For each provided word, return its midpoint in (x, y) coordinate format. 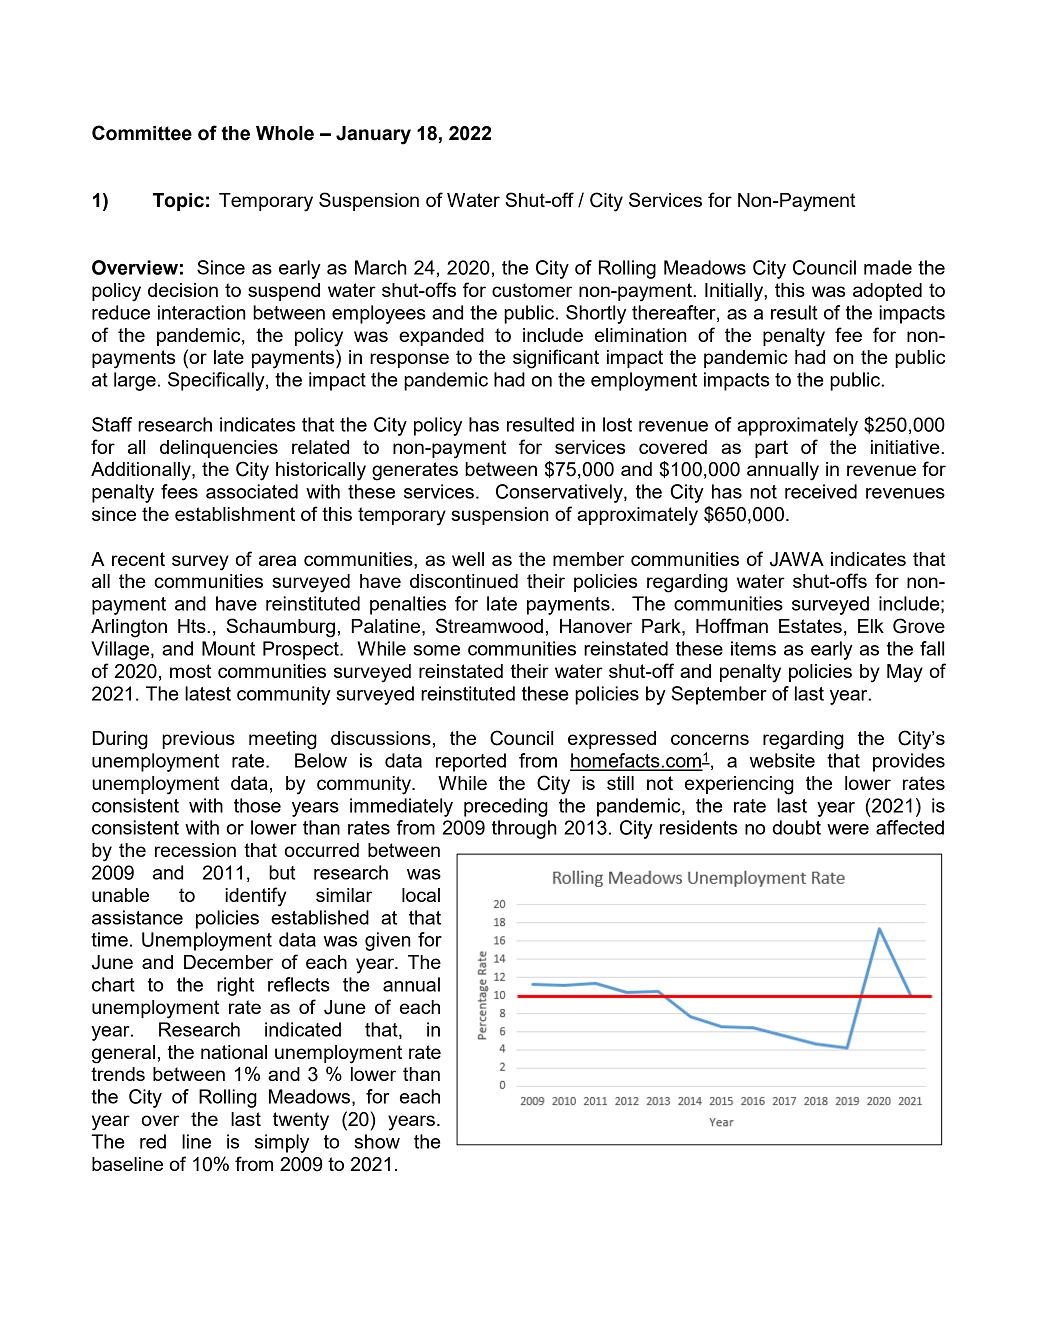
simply (282, 1143)
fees (179, 491)
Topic (178, 202)
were (848, 829)
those (257, 805)
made (888, 267)
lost (617, 424)
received (821, 491)
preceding (506, 807)
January (373, 135)
